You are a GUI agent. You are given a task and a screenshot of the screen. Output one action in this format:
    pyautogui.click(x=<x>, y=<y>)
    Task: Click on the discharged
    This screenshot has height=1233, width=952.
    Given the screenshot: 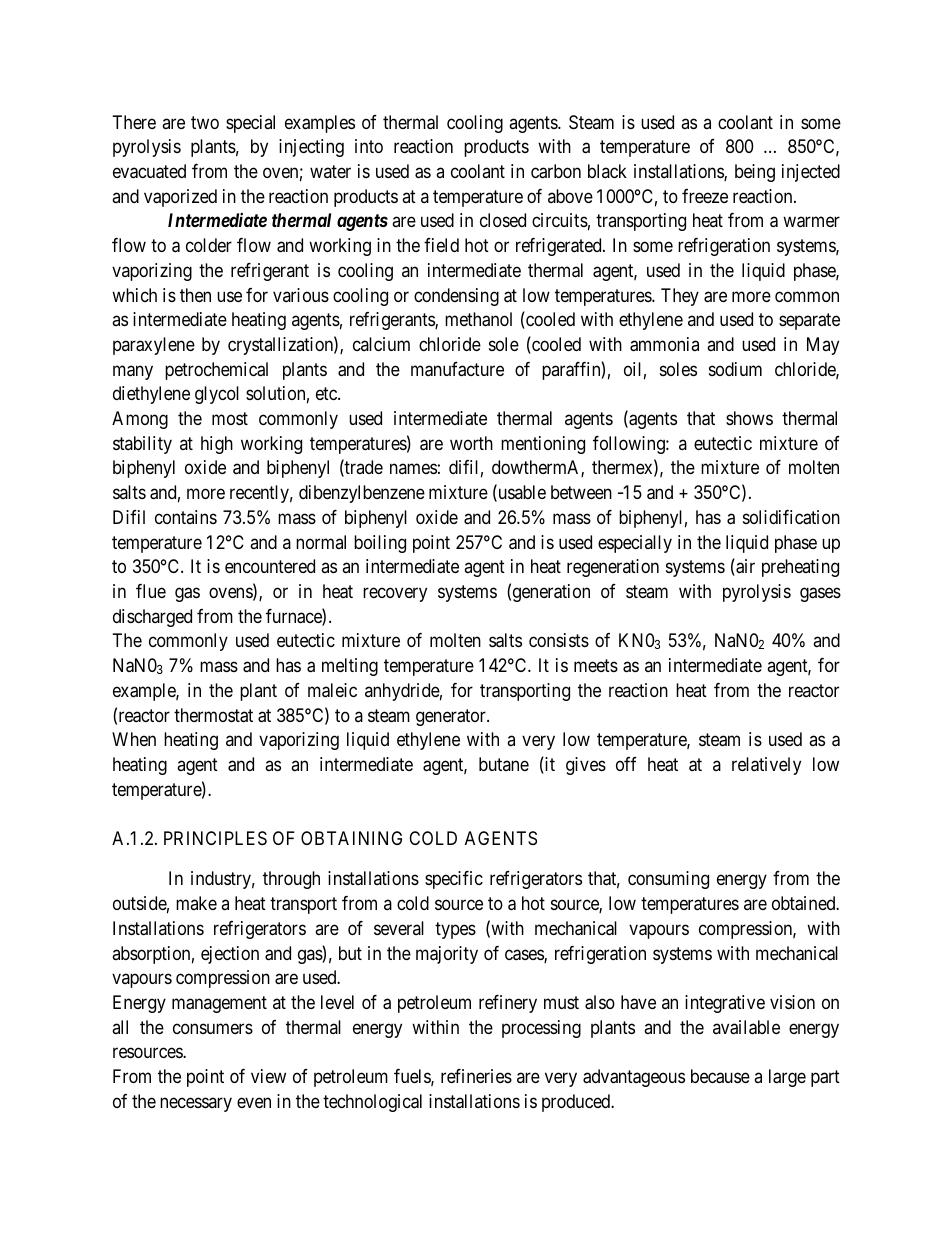 What is the action you would take?
    pyautogui.click(x=152, y=618)
